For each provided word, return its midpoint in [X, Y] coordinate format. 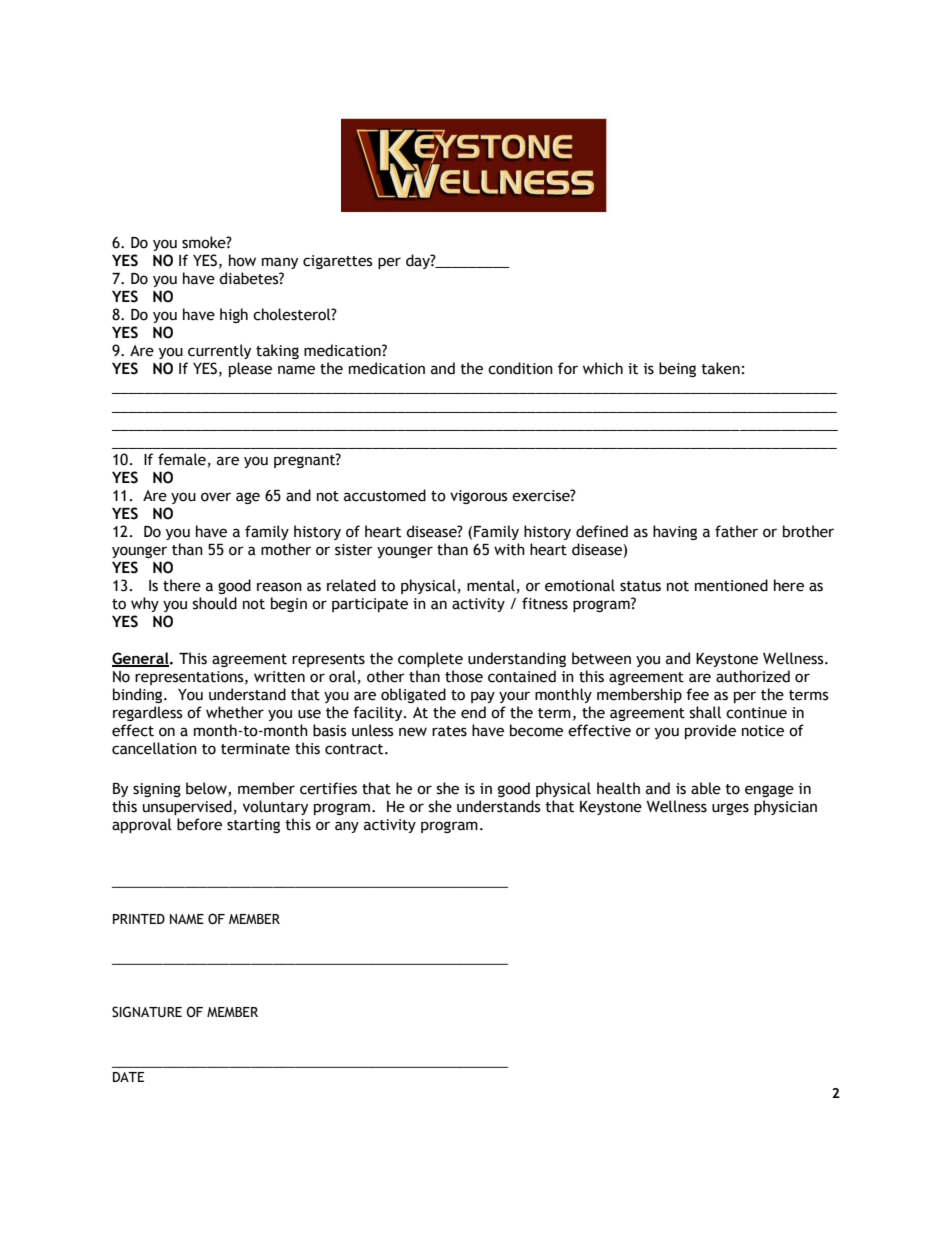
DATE [128, 1077]
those [464, 676]
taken [720, 368]
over [216, 497]
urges [730, 809]
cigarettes [337, 262]
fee [697, 694]
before [199, 824]
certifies [328, 788]
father [736, 531]
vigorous [478, 497]
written [279, 677]
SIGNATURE [147, 1012]
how [242, 260]
